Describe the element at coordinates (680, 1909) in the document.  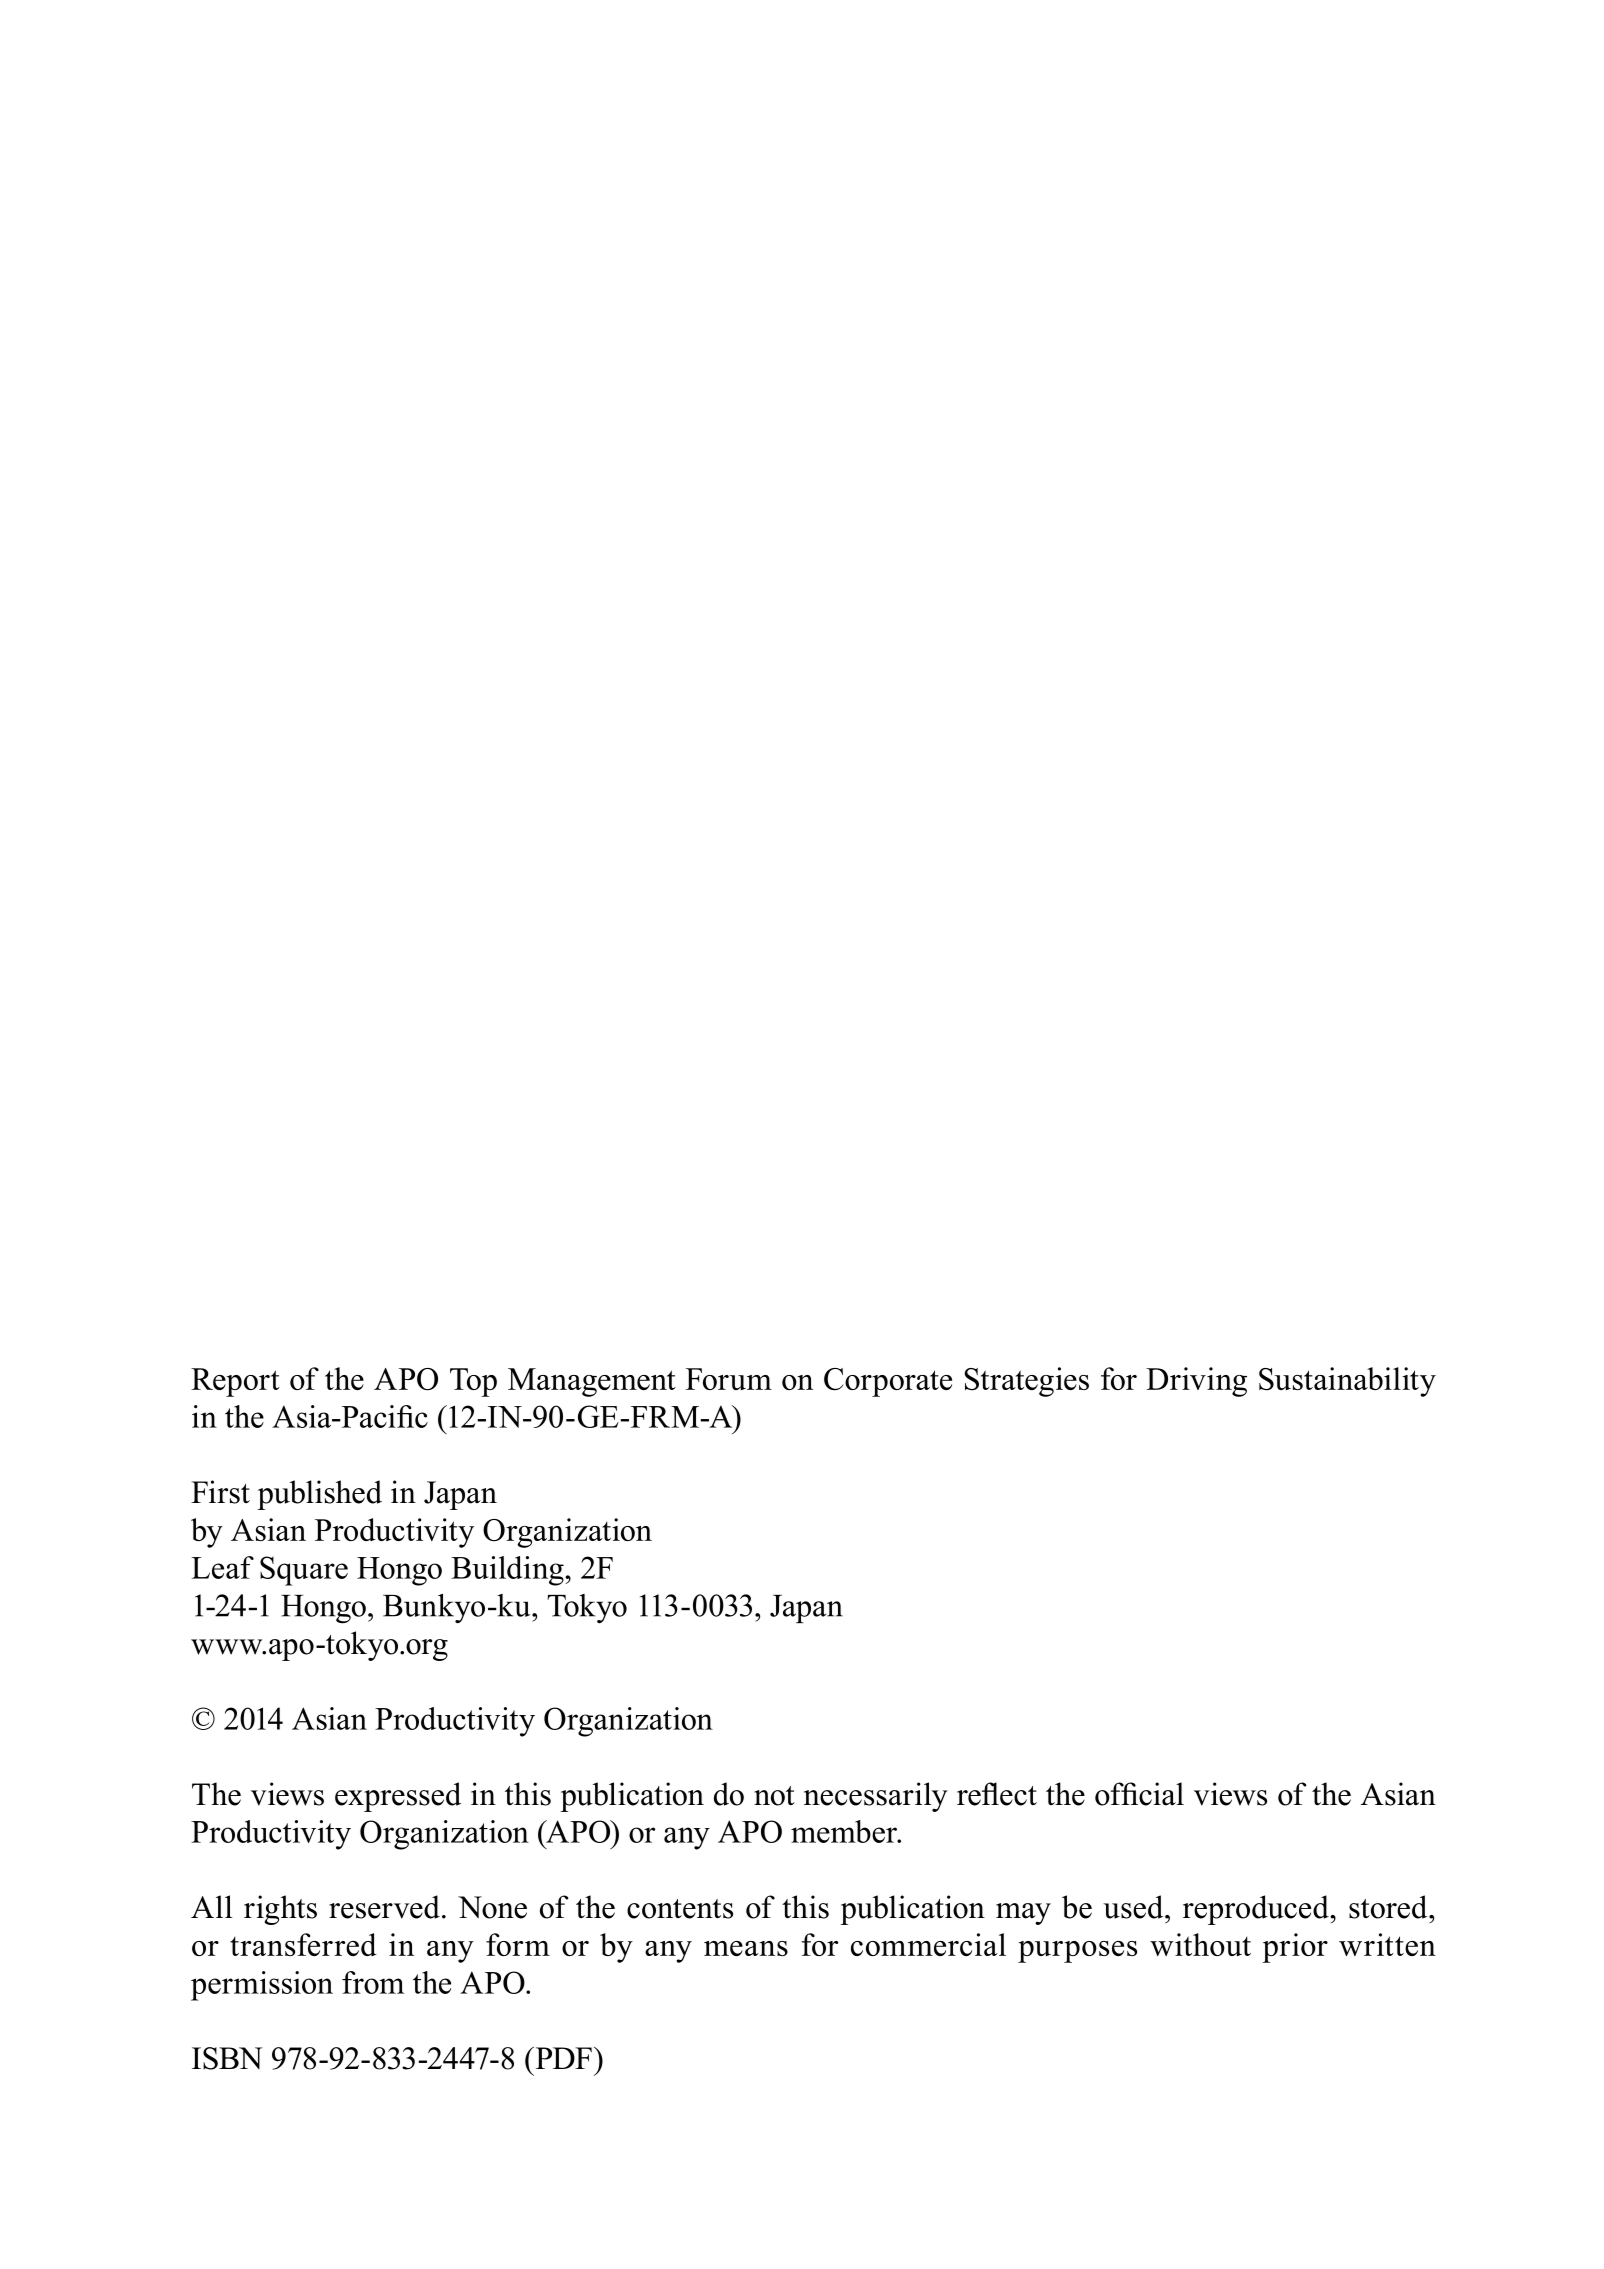
I see `contents` at that location.
